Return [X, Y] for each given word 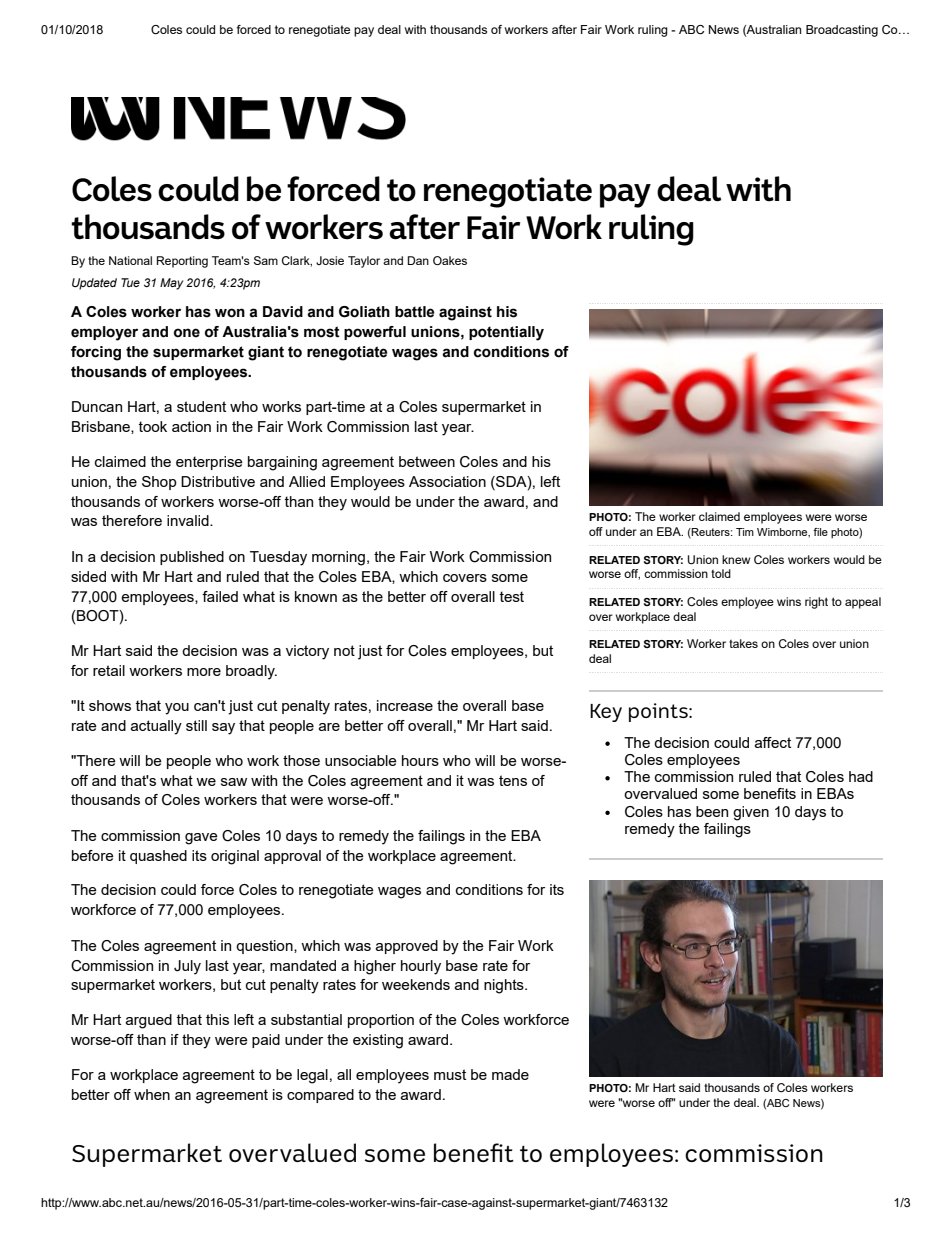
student [201, 406]
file [820, 532]
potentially [506, 333]
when [152, 1094]
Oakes [450, 260]
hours [420, 760]
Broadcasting [842, 31]
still [196, 725]
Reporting [182, 262]
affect [773, 742]
